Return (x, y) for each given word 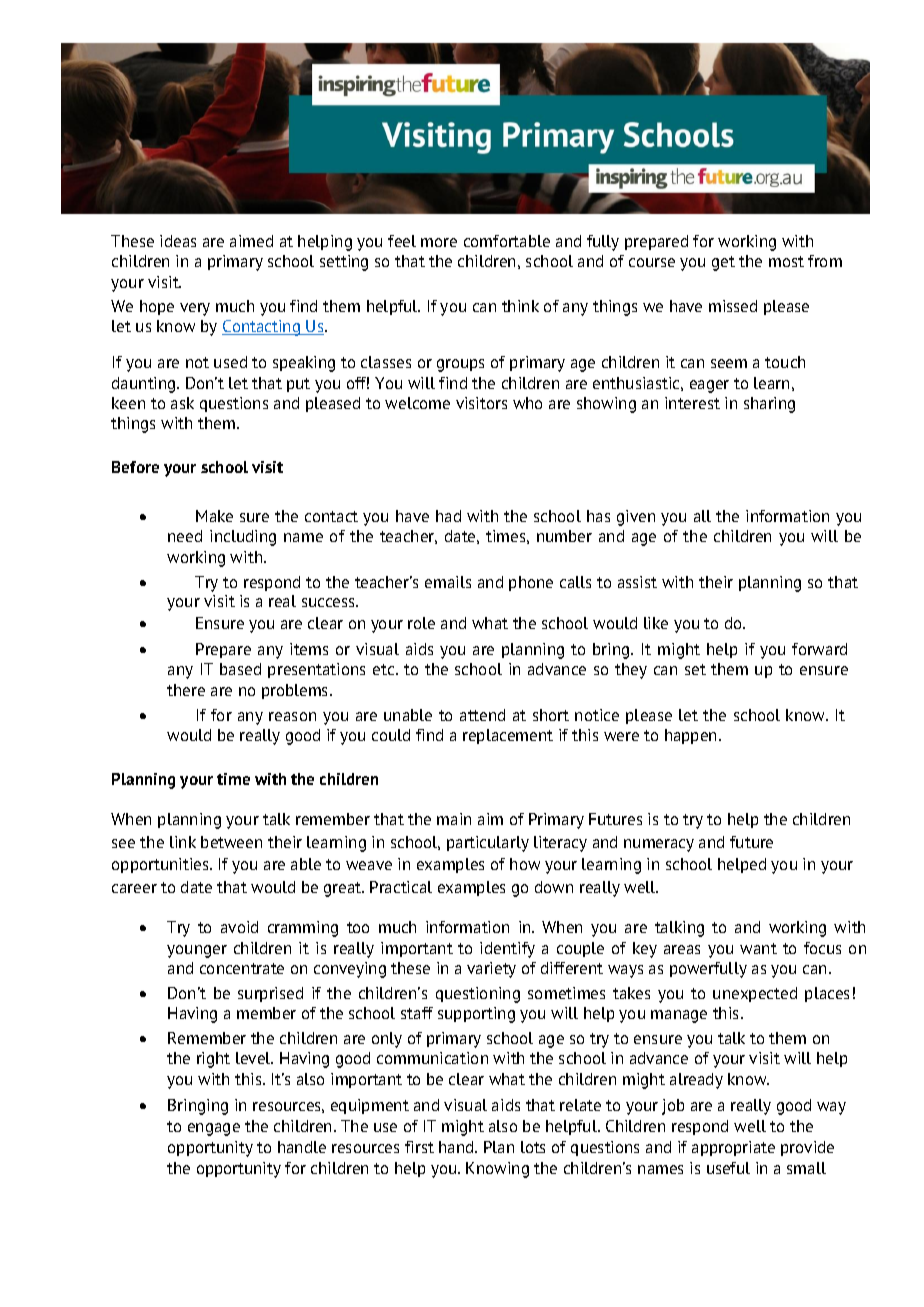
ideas (178, 241)
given (636, 518)
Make (214, 516)
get (723, 263)
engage (214, 1129)
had (448, 516)
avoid (239, 927)
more (439, 242)
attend (482, 715)
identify (507, 950)
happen (692, 736)
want (758, 948)
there (186, 690)
